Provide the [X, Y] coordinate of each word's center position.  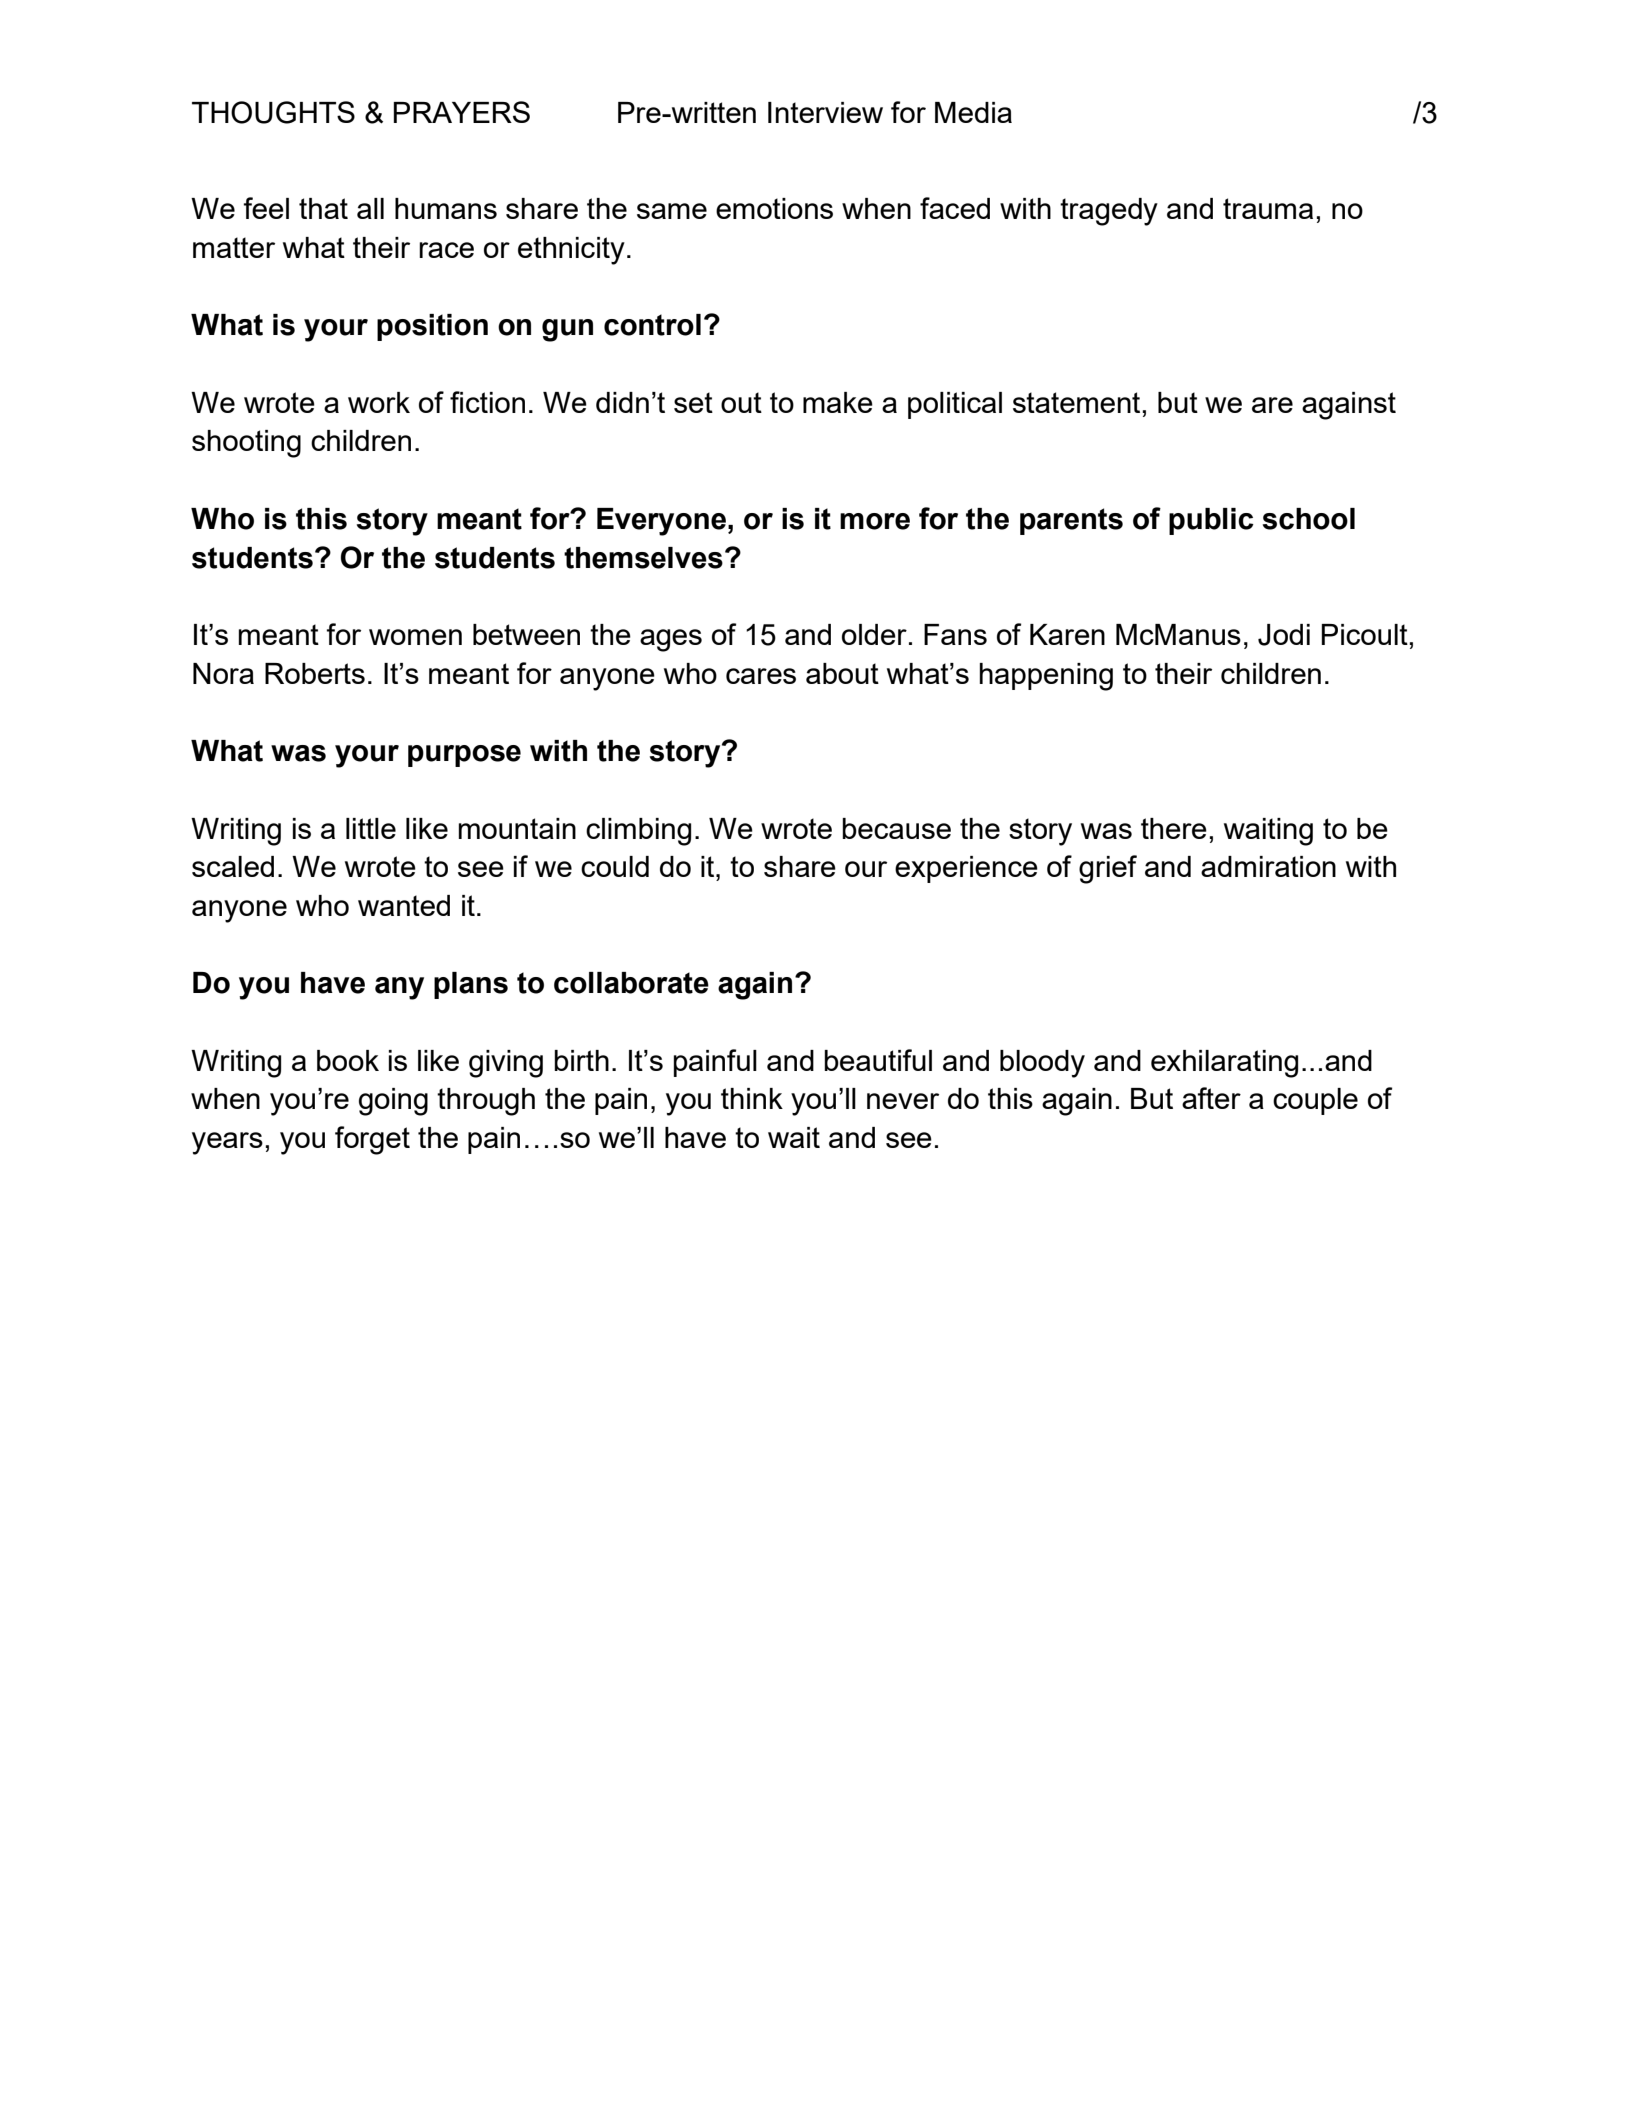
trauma [1268, 208]
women [415, 637]
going [393, 1102]
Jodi [1284, 635]
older [874, 634]
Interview [825, 112]
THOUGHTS [273, 112]
